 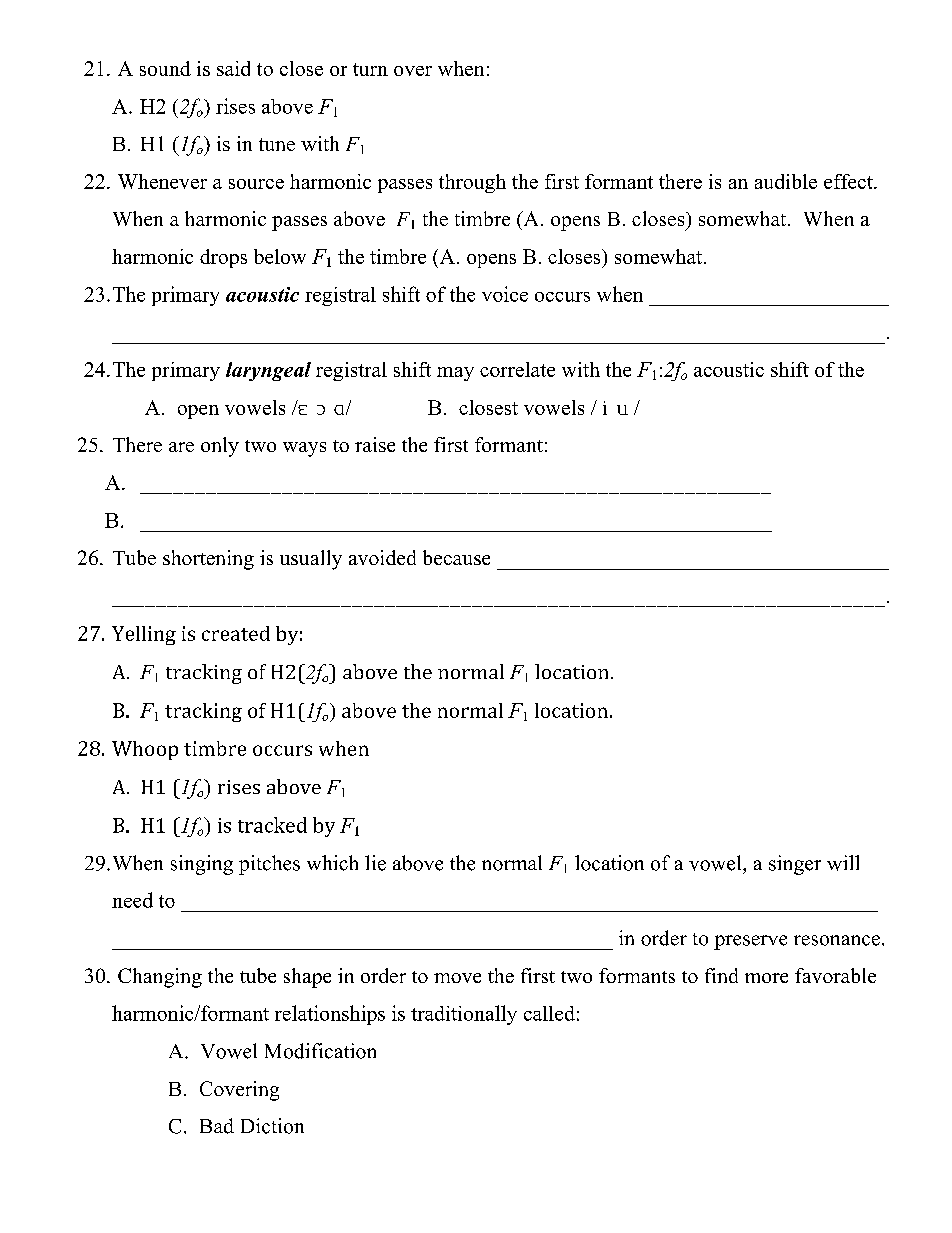 I want to click on shortening, so click(x=208, y=560).
